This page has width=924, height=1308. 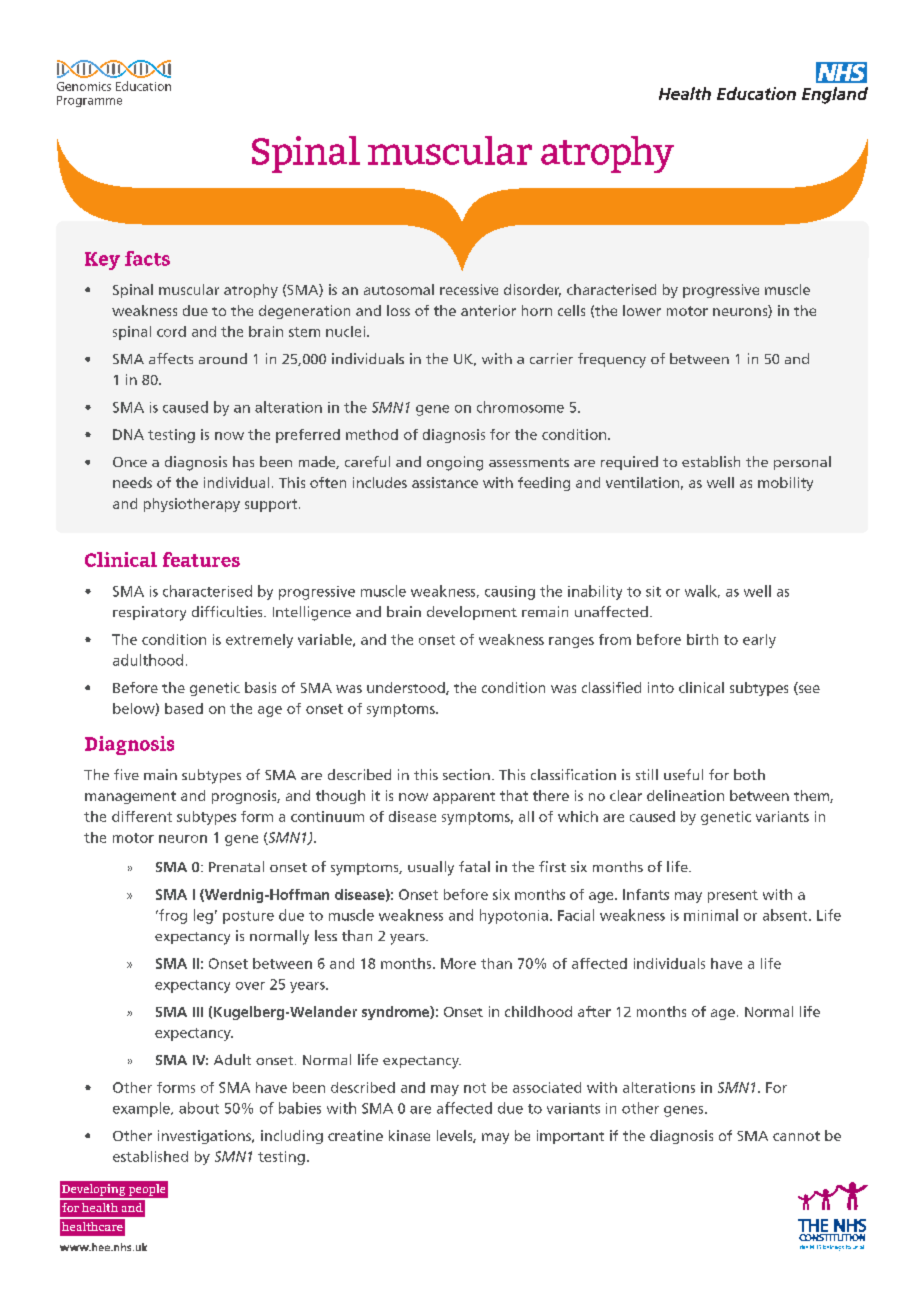 What do you see at coordinates (612, 360) in the page?
I see `frequency` at bounding box center [612, 360].
